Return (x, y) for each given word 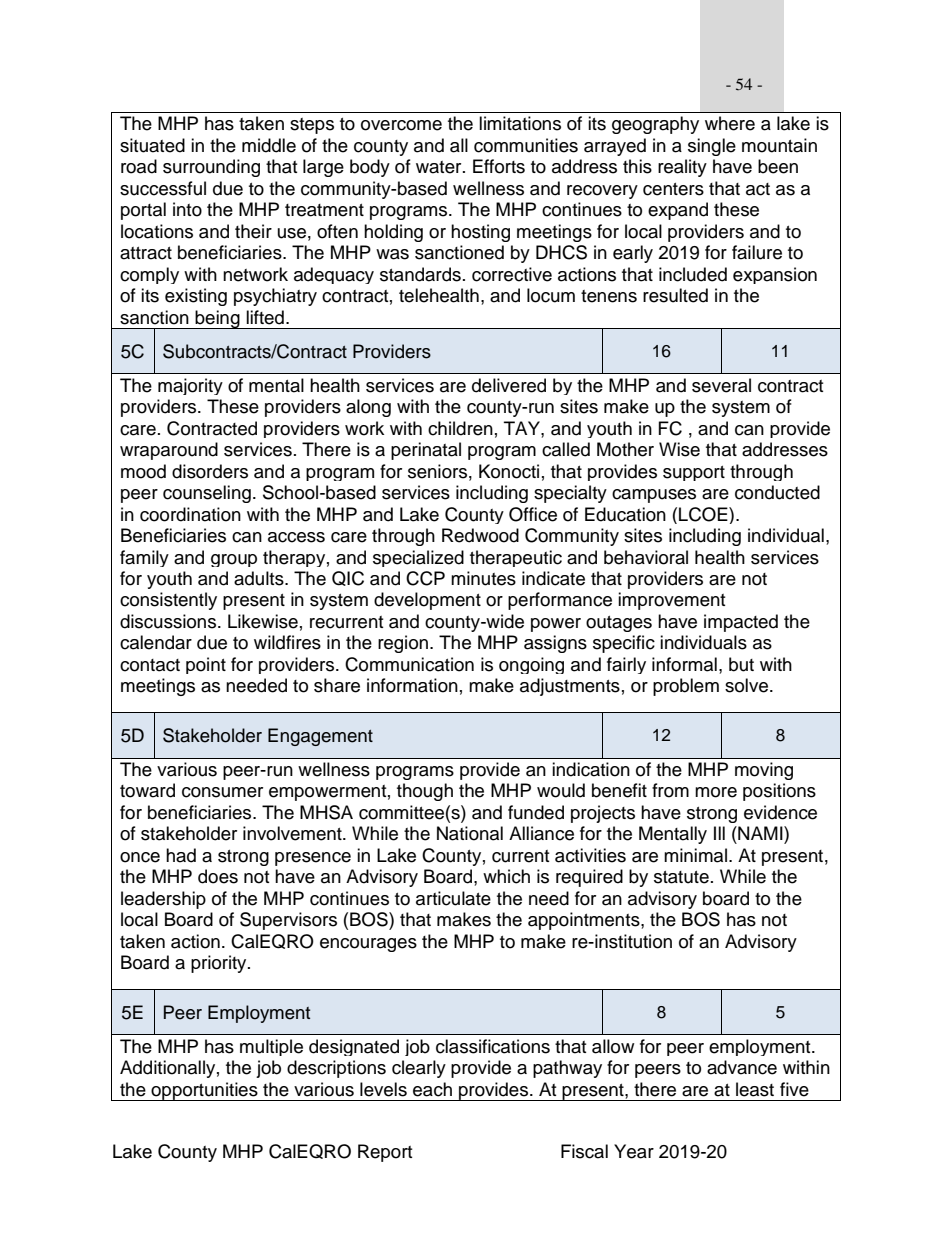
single (712, 147)
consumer (222, 792)
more (716, 792)
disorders (210, 471)
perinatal (426, 451)
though (425, 792)
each (432, 1089)
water (440, 167)
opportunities (204, 1091)
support (694, 473)
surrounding (211, 168)
